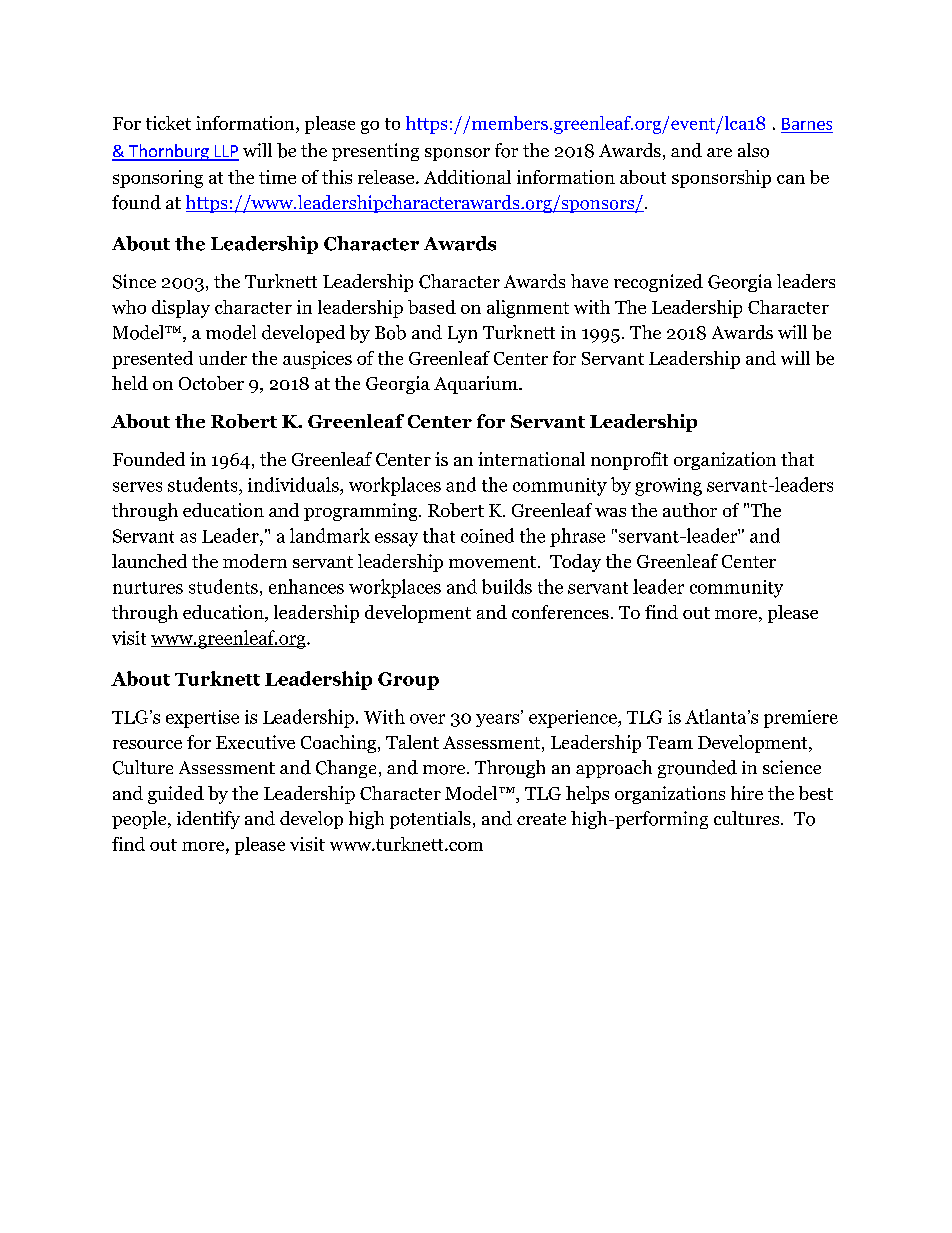 This page has width=952, height=1233. Describe the element at coordinates (668, 487) in the page. I see `growing` at that location.
